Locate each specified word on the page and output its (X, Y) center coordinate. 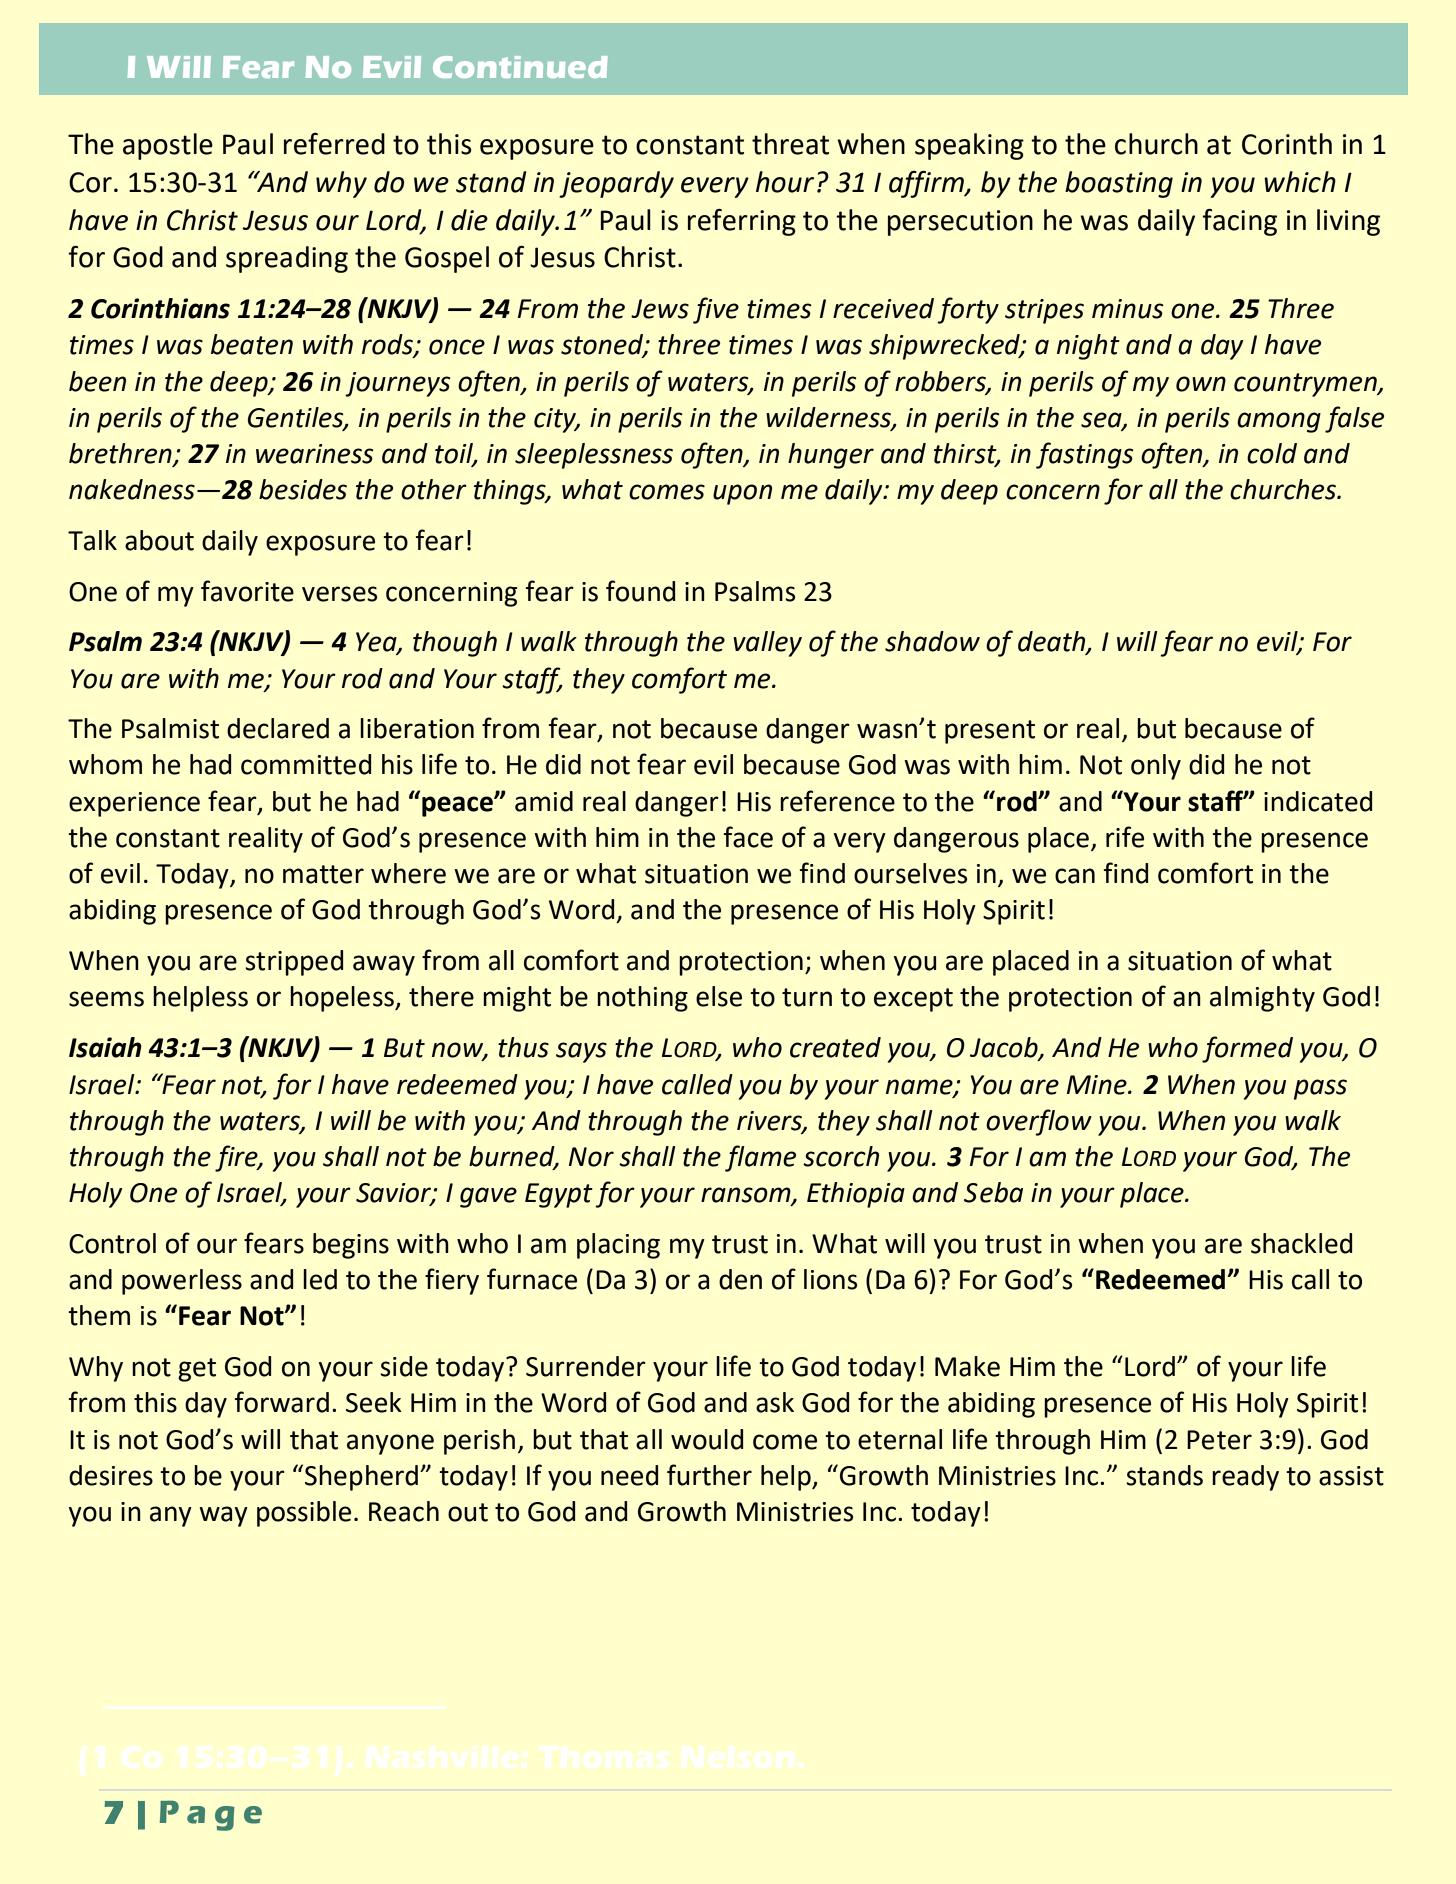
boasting (1119, 184)
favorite (247, 591)
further (709, 1475)
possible (304, 1514)
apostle (168, 146)
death (1053, 642)
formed (1247, 1049)
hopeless (343, 999)
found (640, 591)
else (719, 996)
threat (790, 144)
